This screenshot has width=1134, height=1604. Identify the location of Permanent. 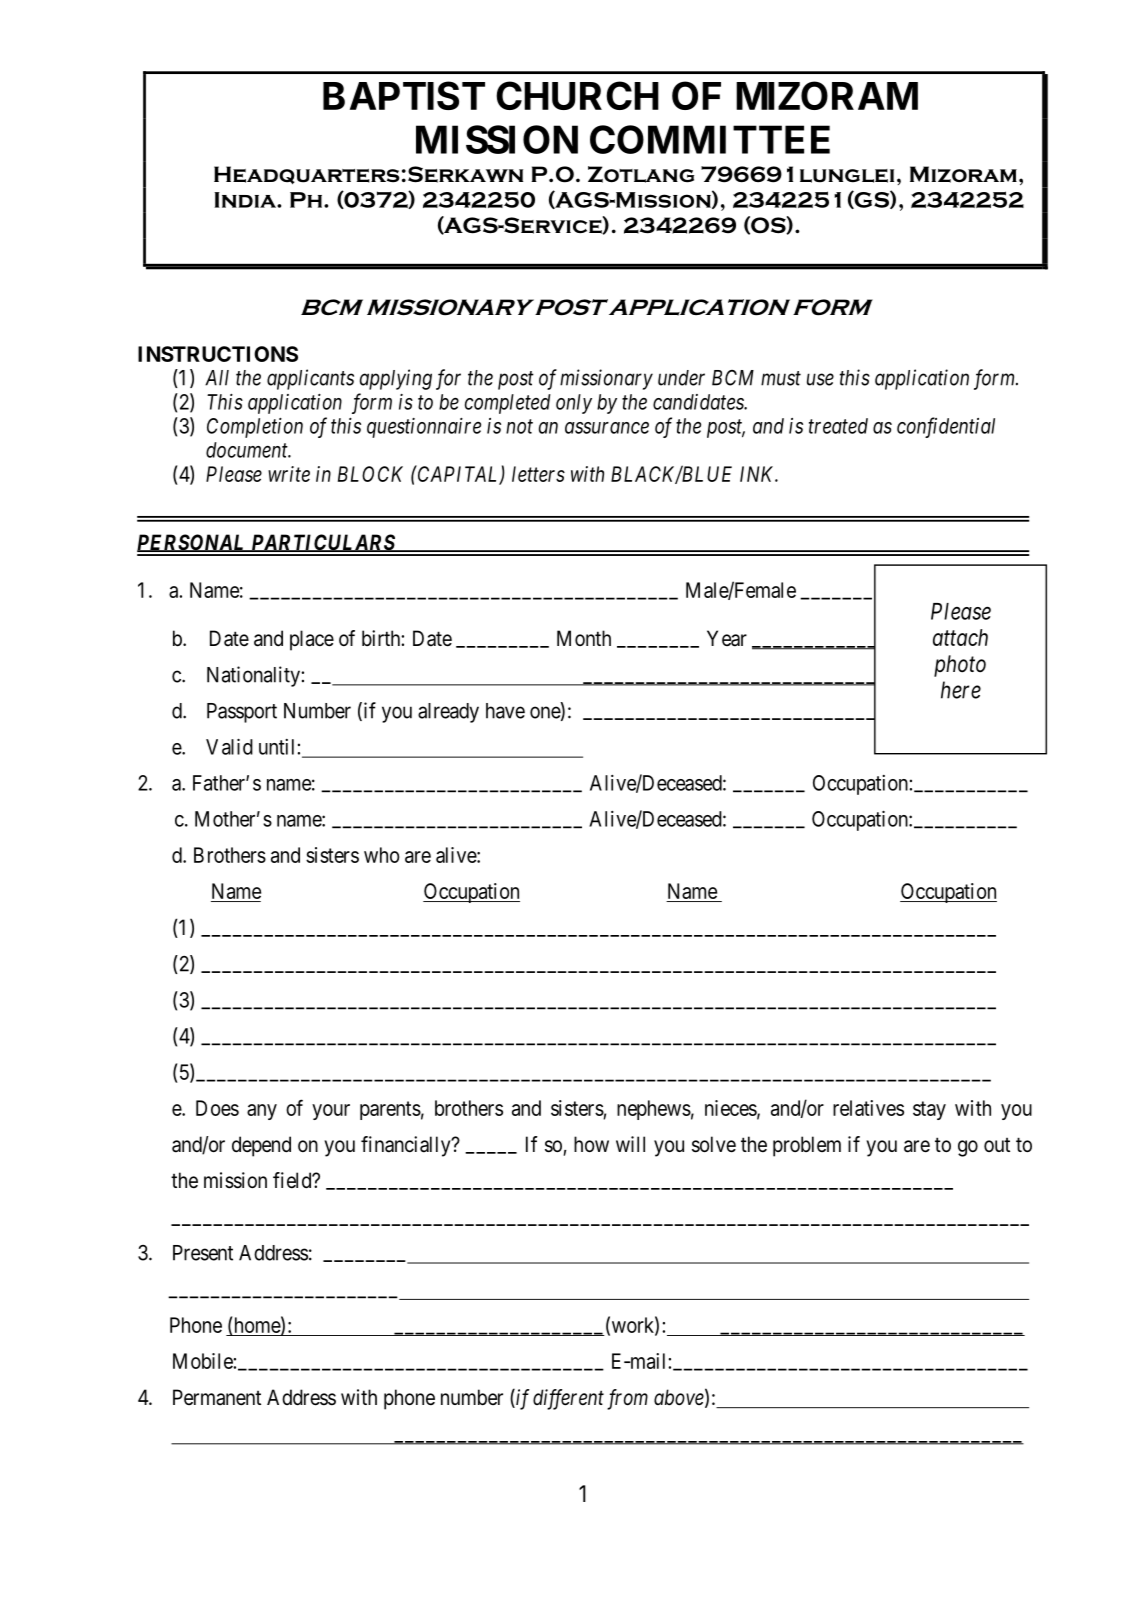
(217, 1397).
